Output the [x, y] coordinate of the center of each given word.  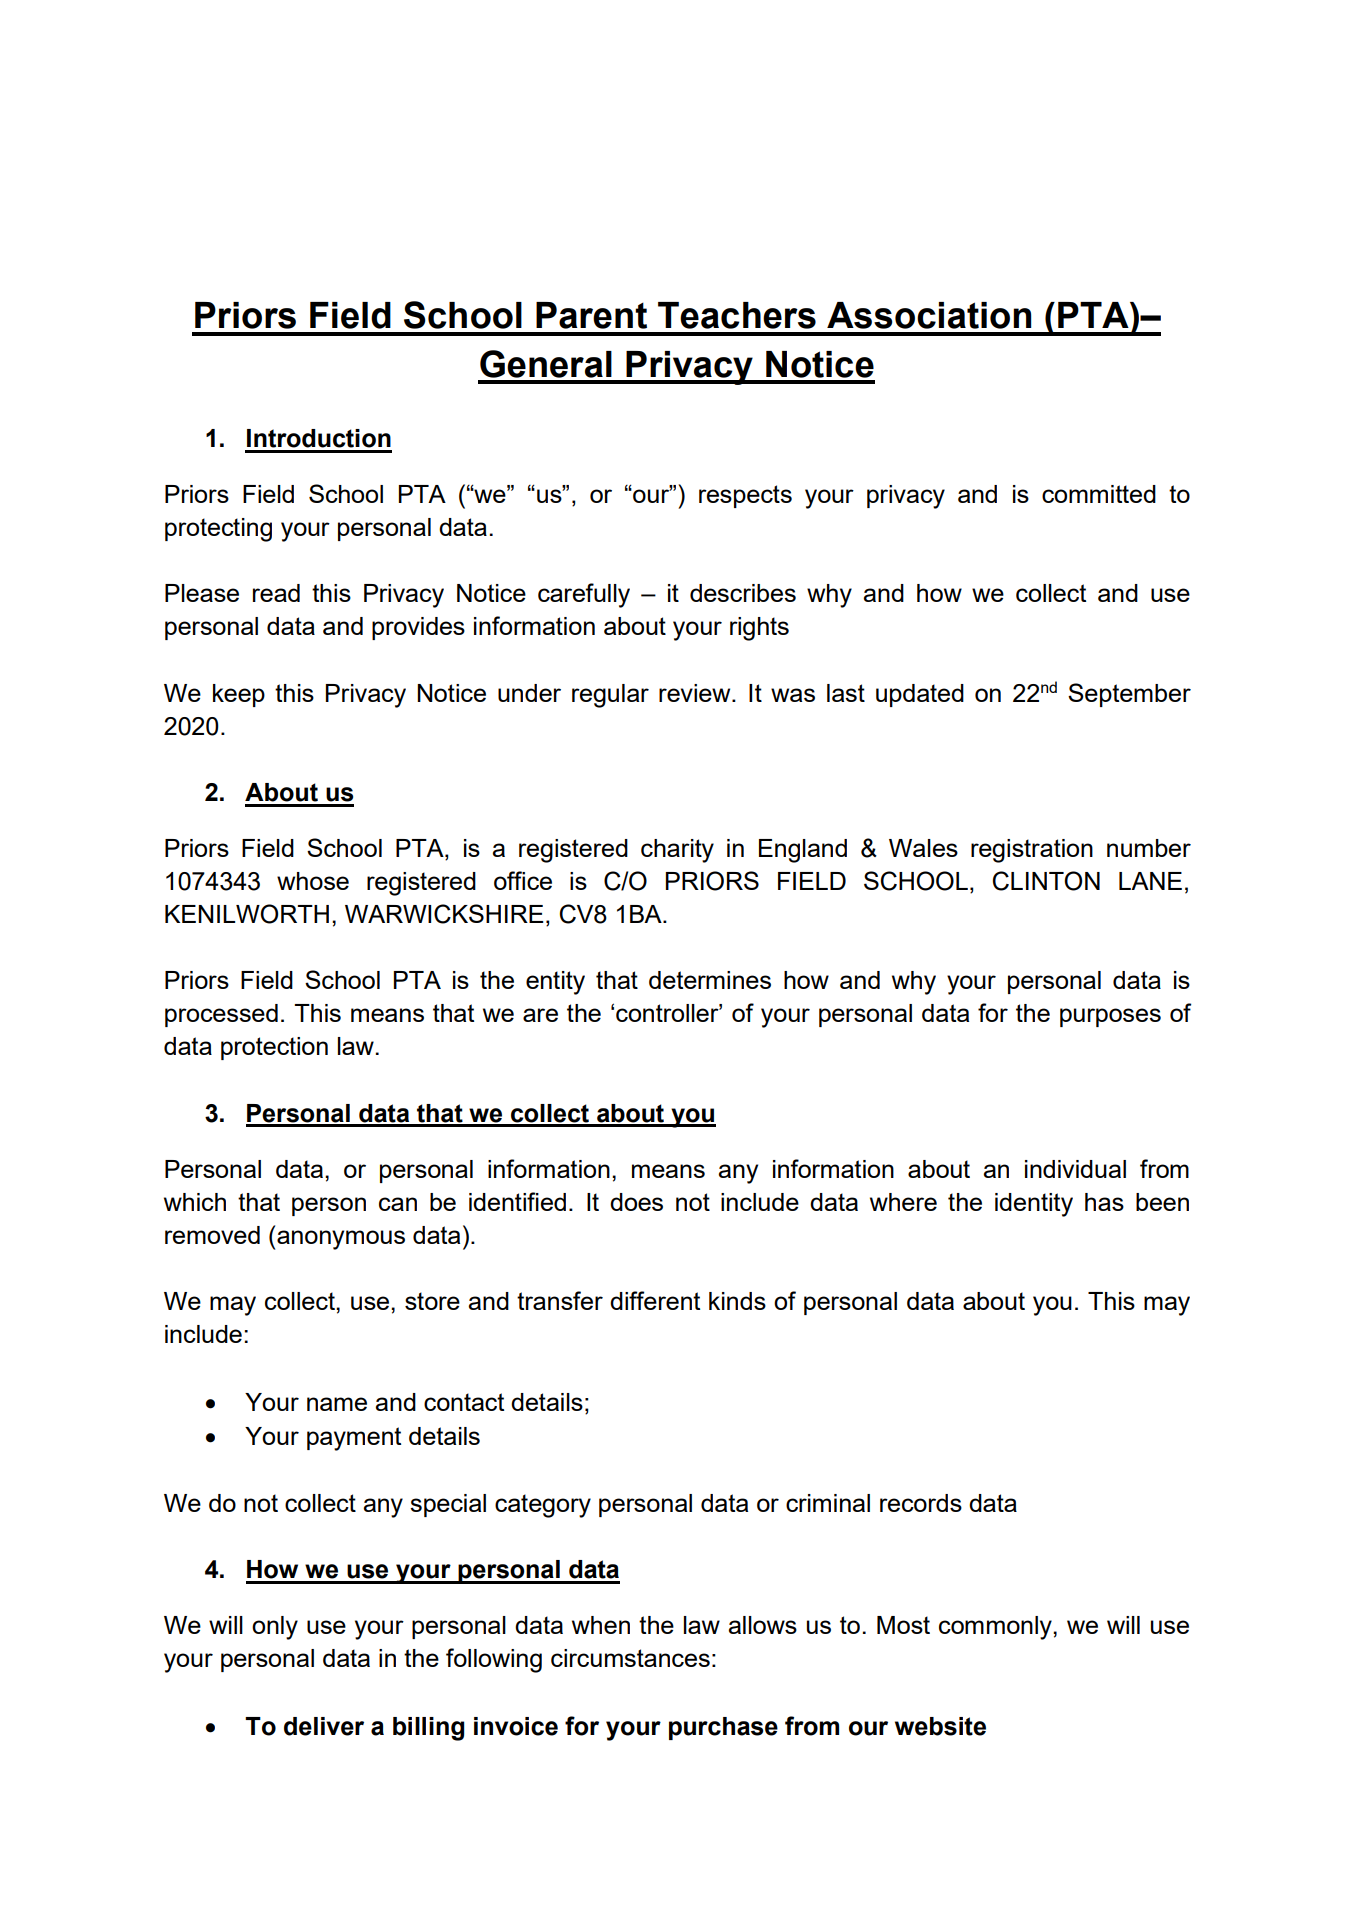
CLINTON [1046, 881]
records [921, 1503]
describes [743, 593]
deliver [324, 1726]
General [546, 364]
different [655, 1300]
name [337, 1404]
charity [677, 851]
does [636, 1202]
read [276, 593]
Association [929, 315]
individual [1075, 1169]
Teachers [737, 315]
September [1129, 695]
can [398, 1204]
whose [313, 881]
